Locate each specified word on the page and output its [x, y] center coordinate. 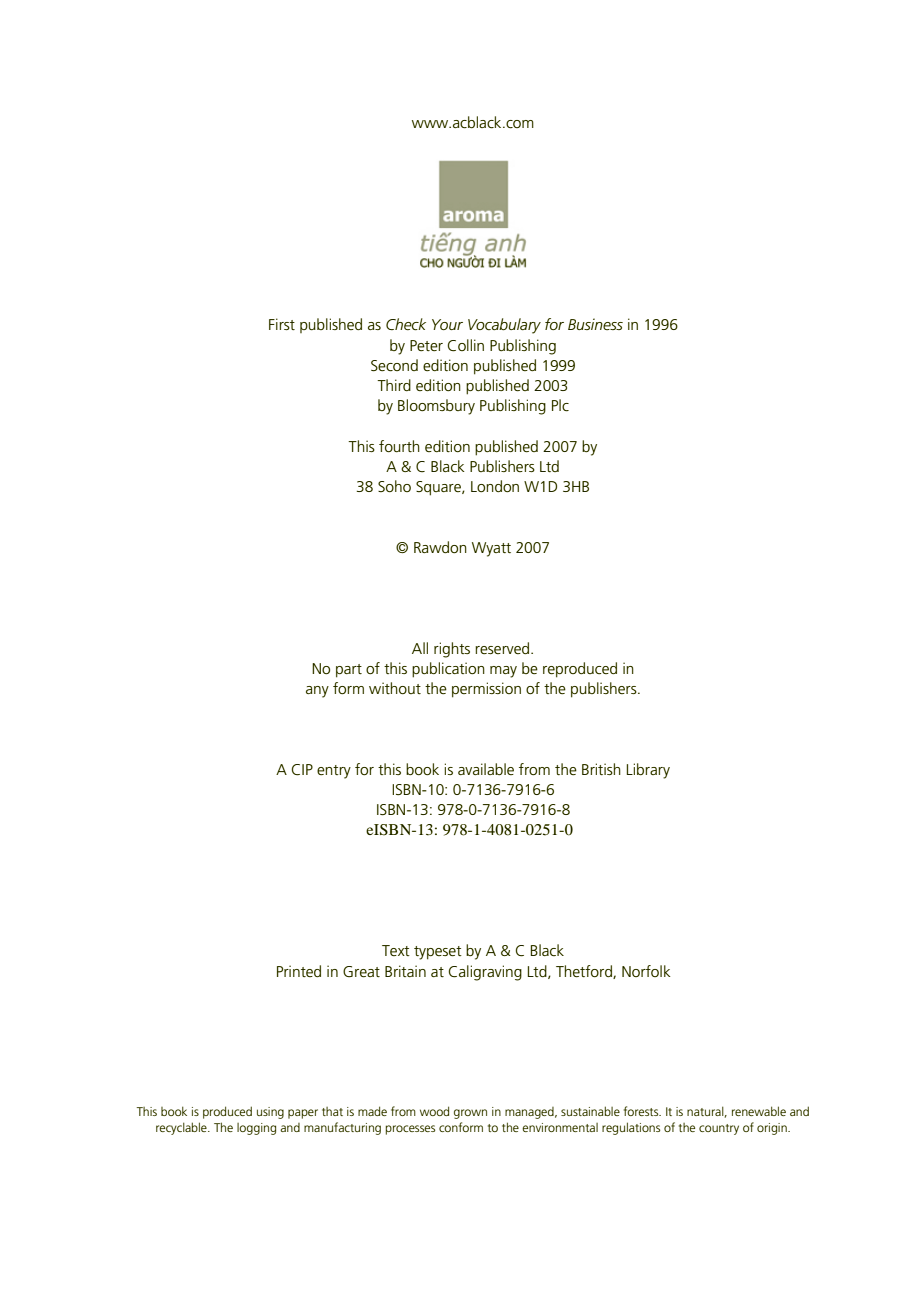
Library [648, 771]
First [282, 324]
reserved [502, 648]
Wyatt [491, 549]
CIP [302, 770]
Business [595, 324]
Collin [466, 345]
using [270, 1113]
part [349, 671]
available [486, 769]
